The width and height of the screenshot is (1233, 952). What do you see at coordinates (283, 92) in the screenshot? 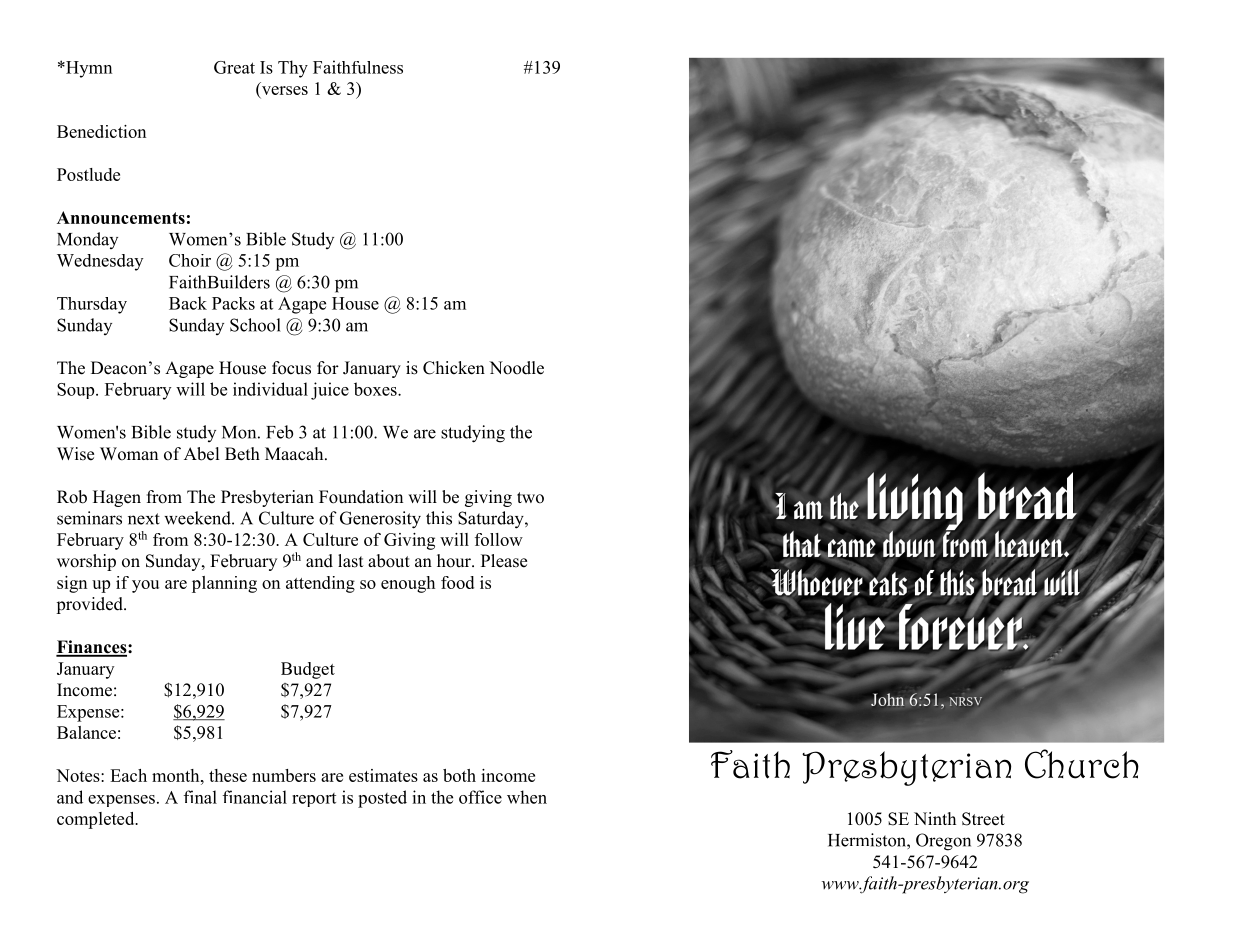
I see `verses` at bounding box center [283, 92].
